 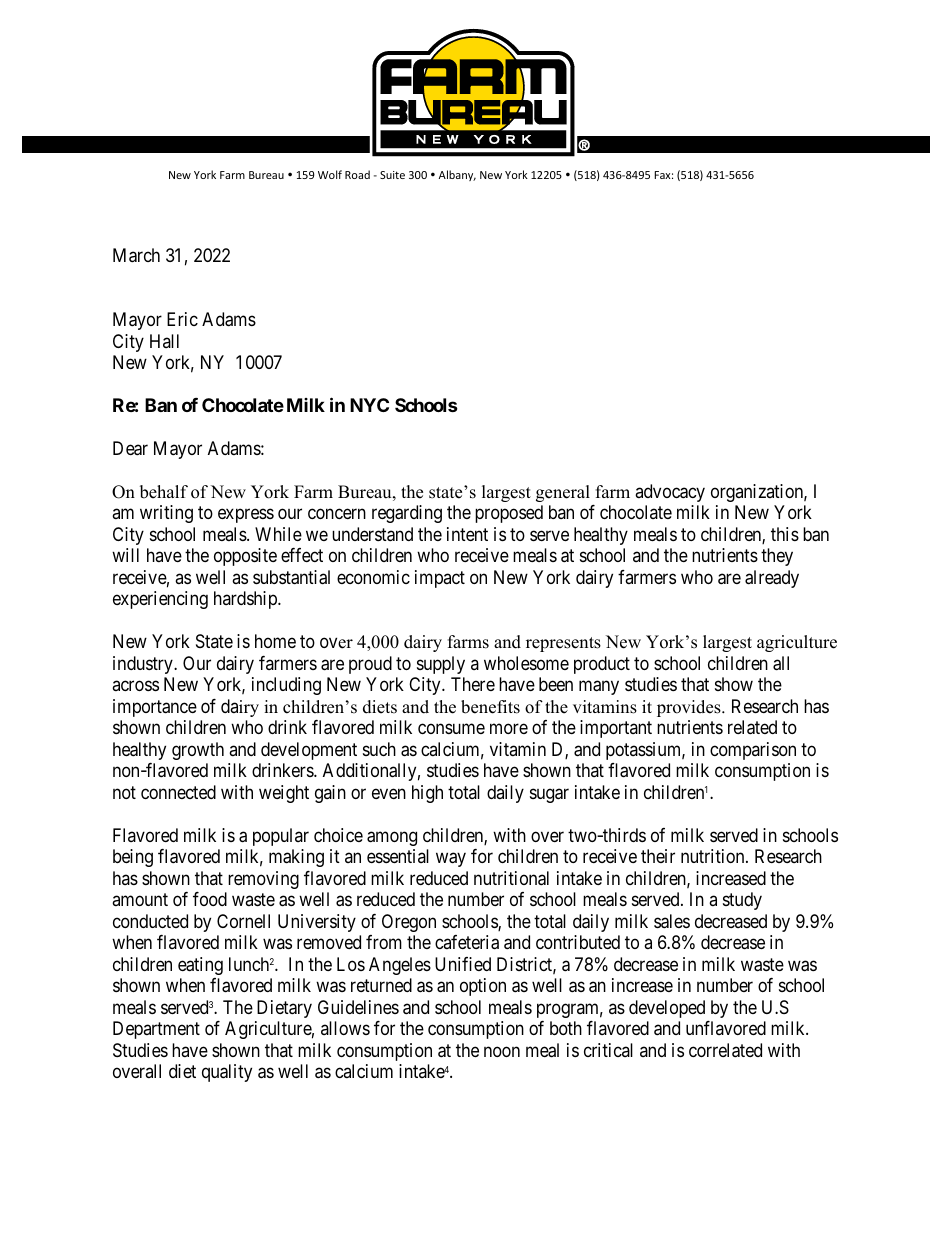 I want to click on Albany, so click(x=457, y=175).
